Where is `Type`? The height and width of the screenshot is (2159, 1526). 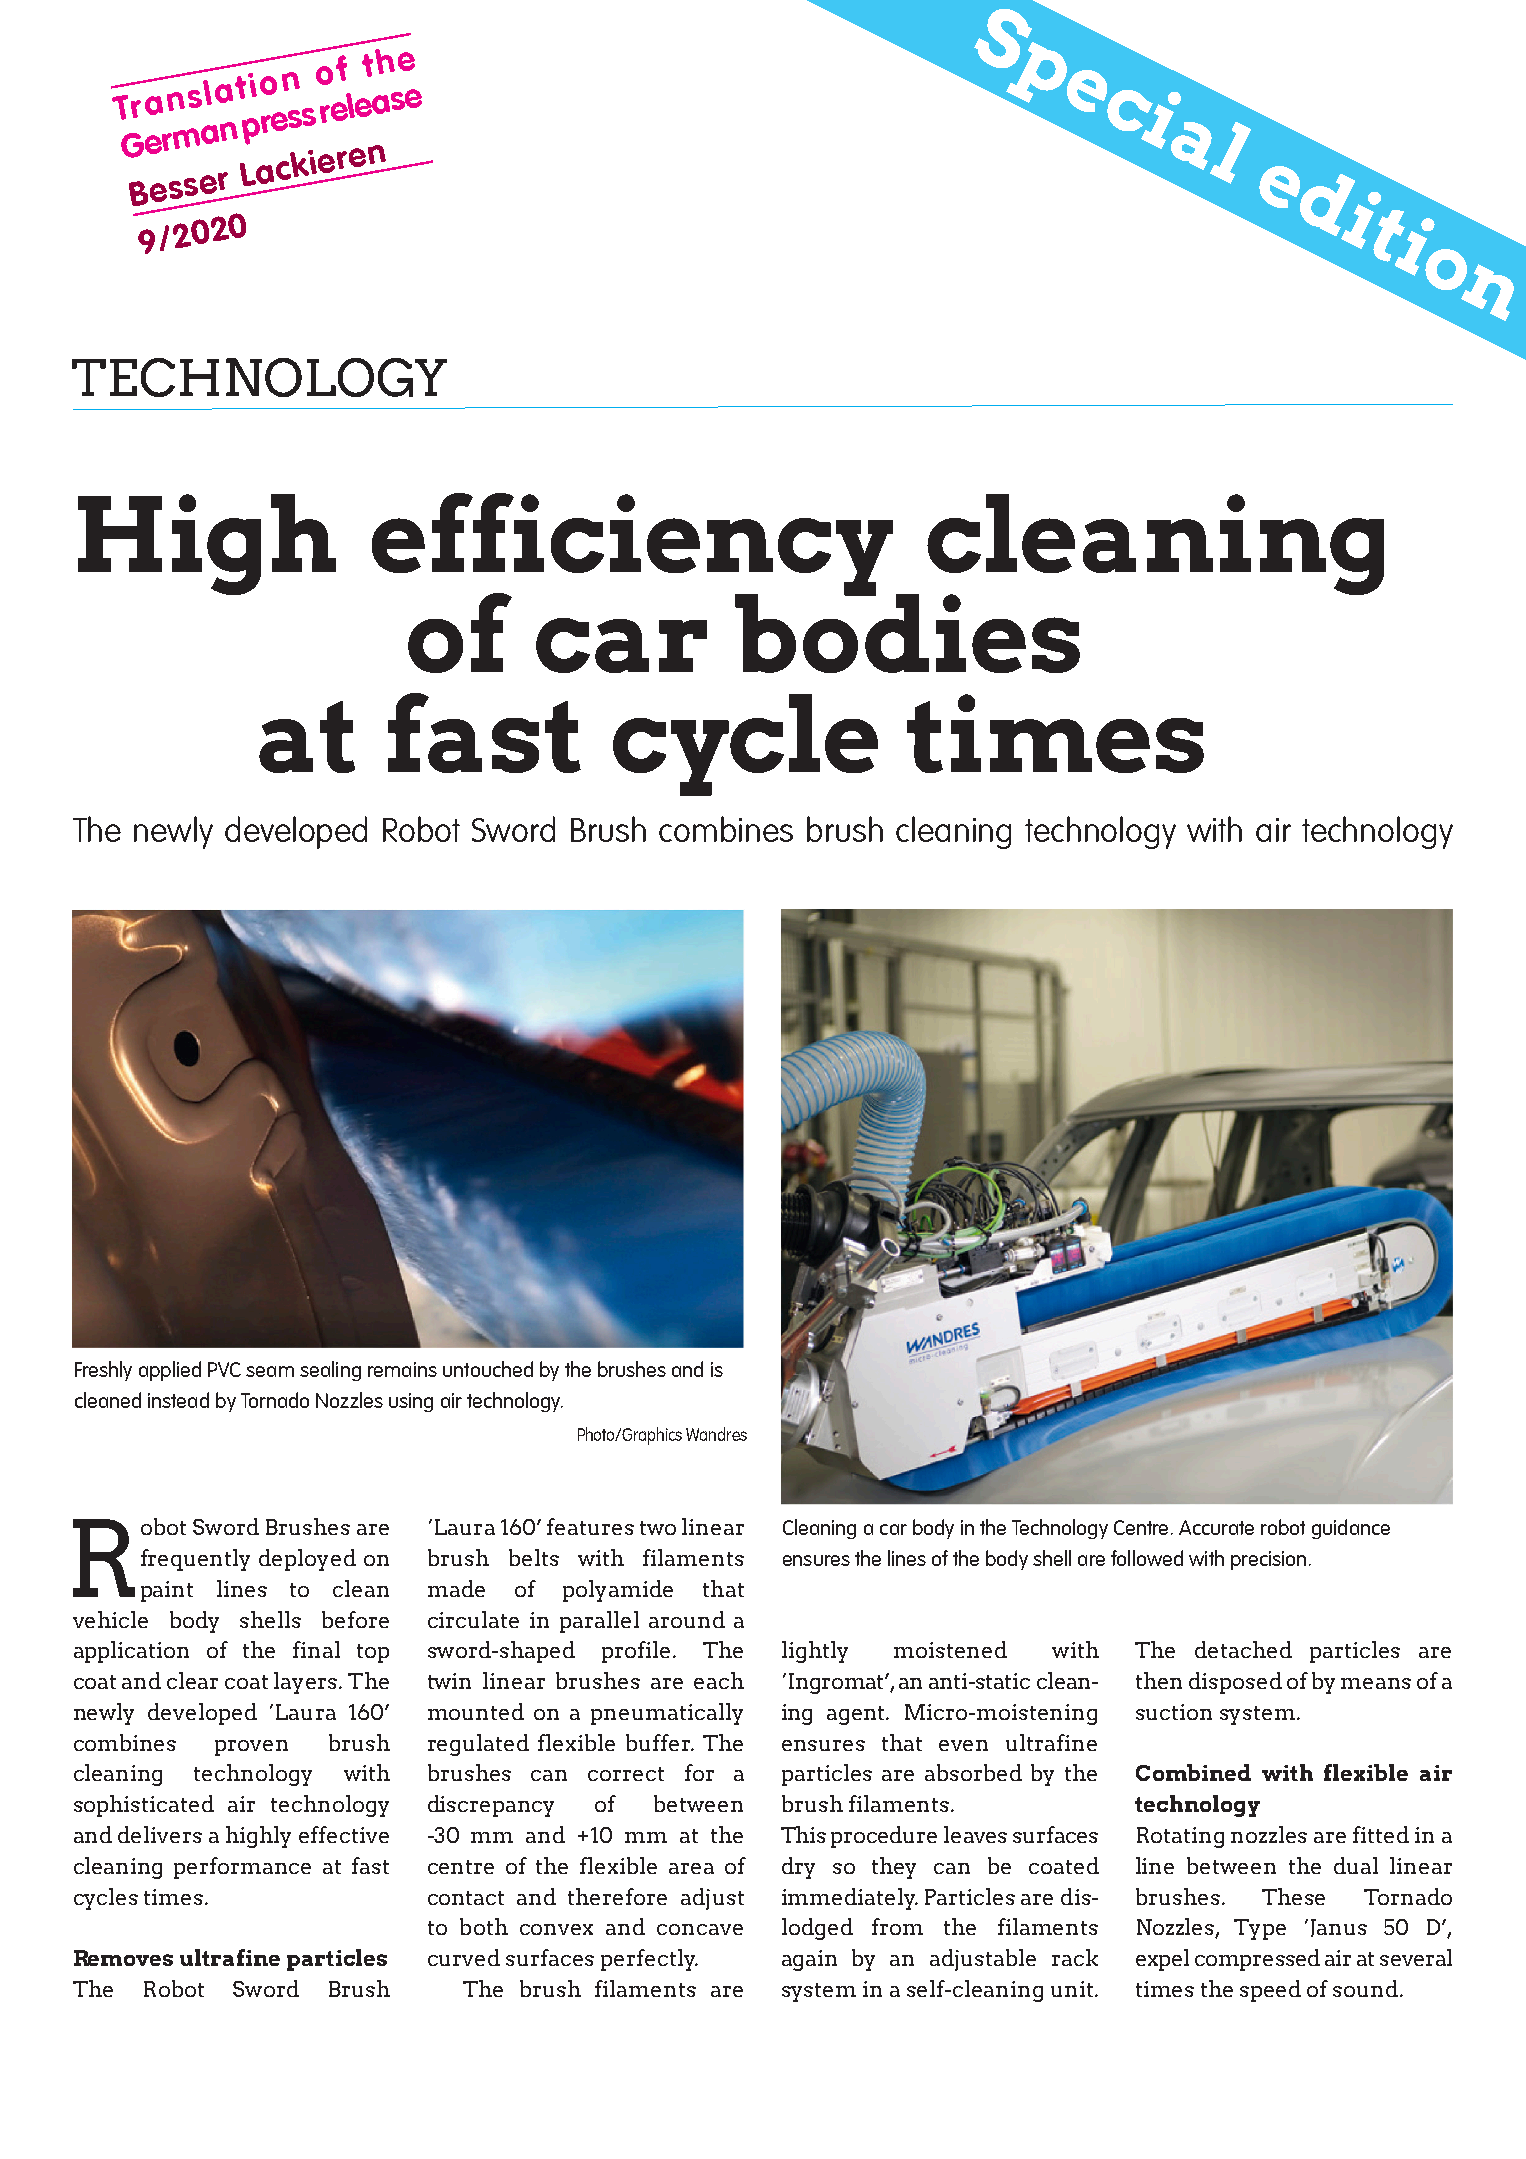 Type is located at coordinates (1260, 1929).
